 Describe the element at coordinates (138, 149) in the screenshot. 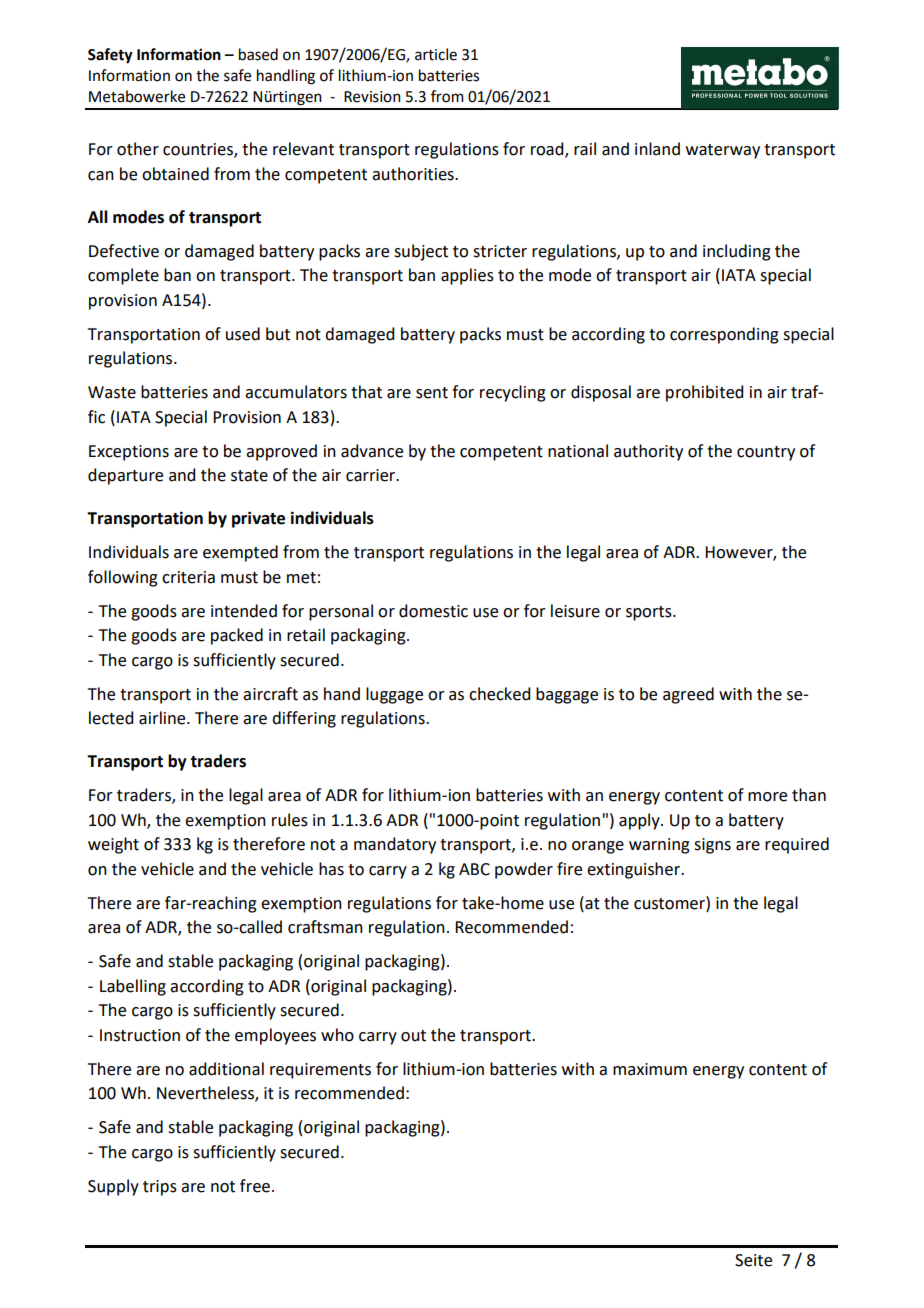

I see `other` at that location.
